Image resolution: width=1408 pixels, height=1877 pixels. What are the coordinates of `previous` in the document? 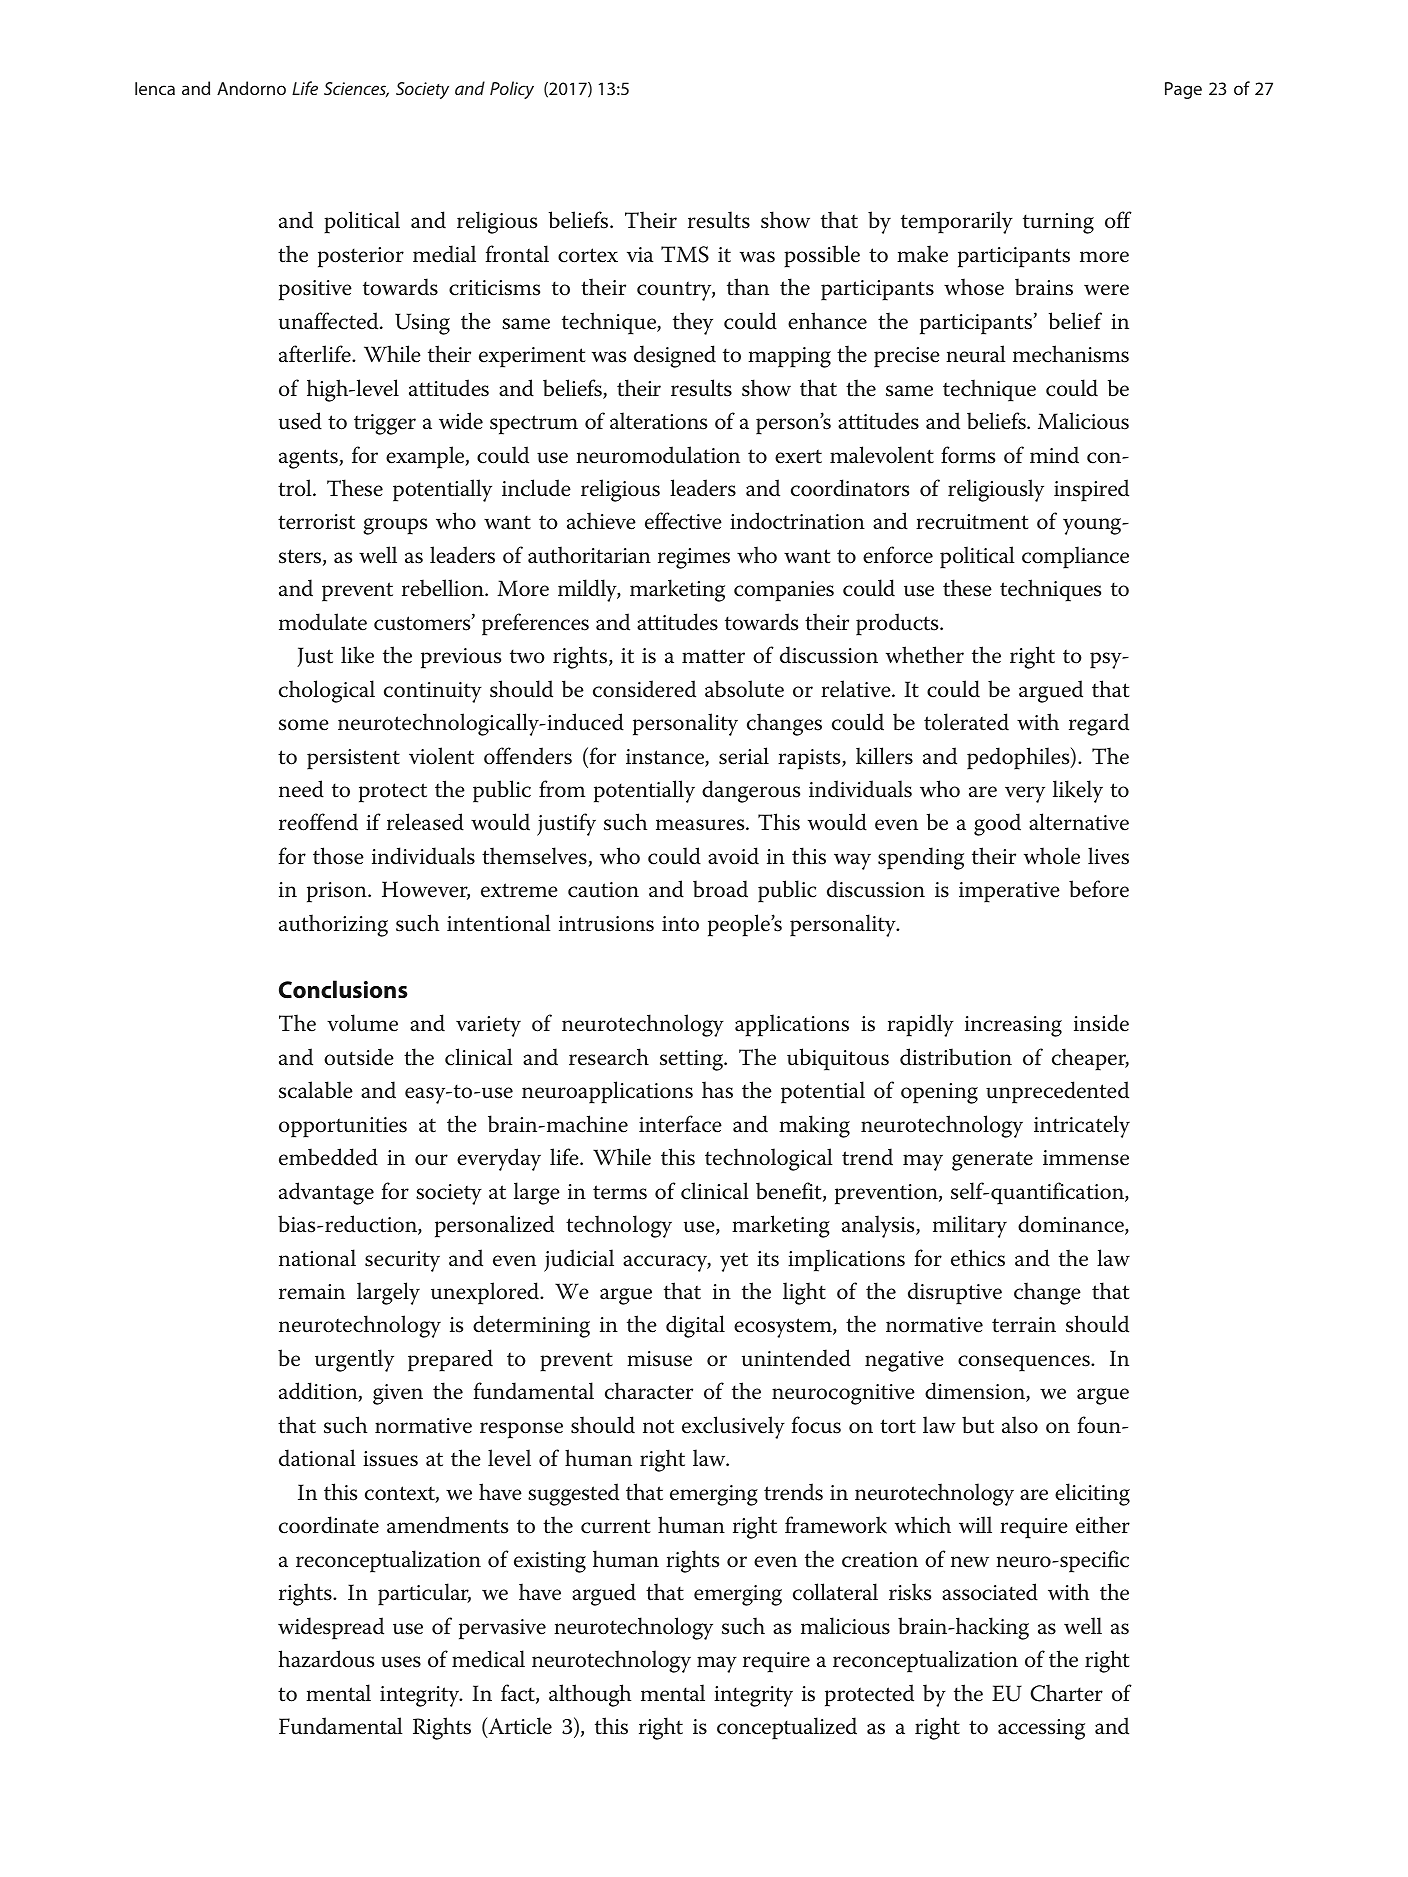 It's located at (461, 658).
